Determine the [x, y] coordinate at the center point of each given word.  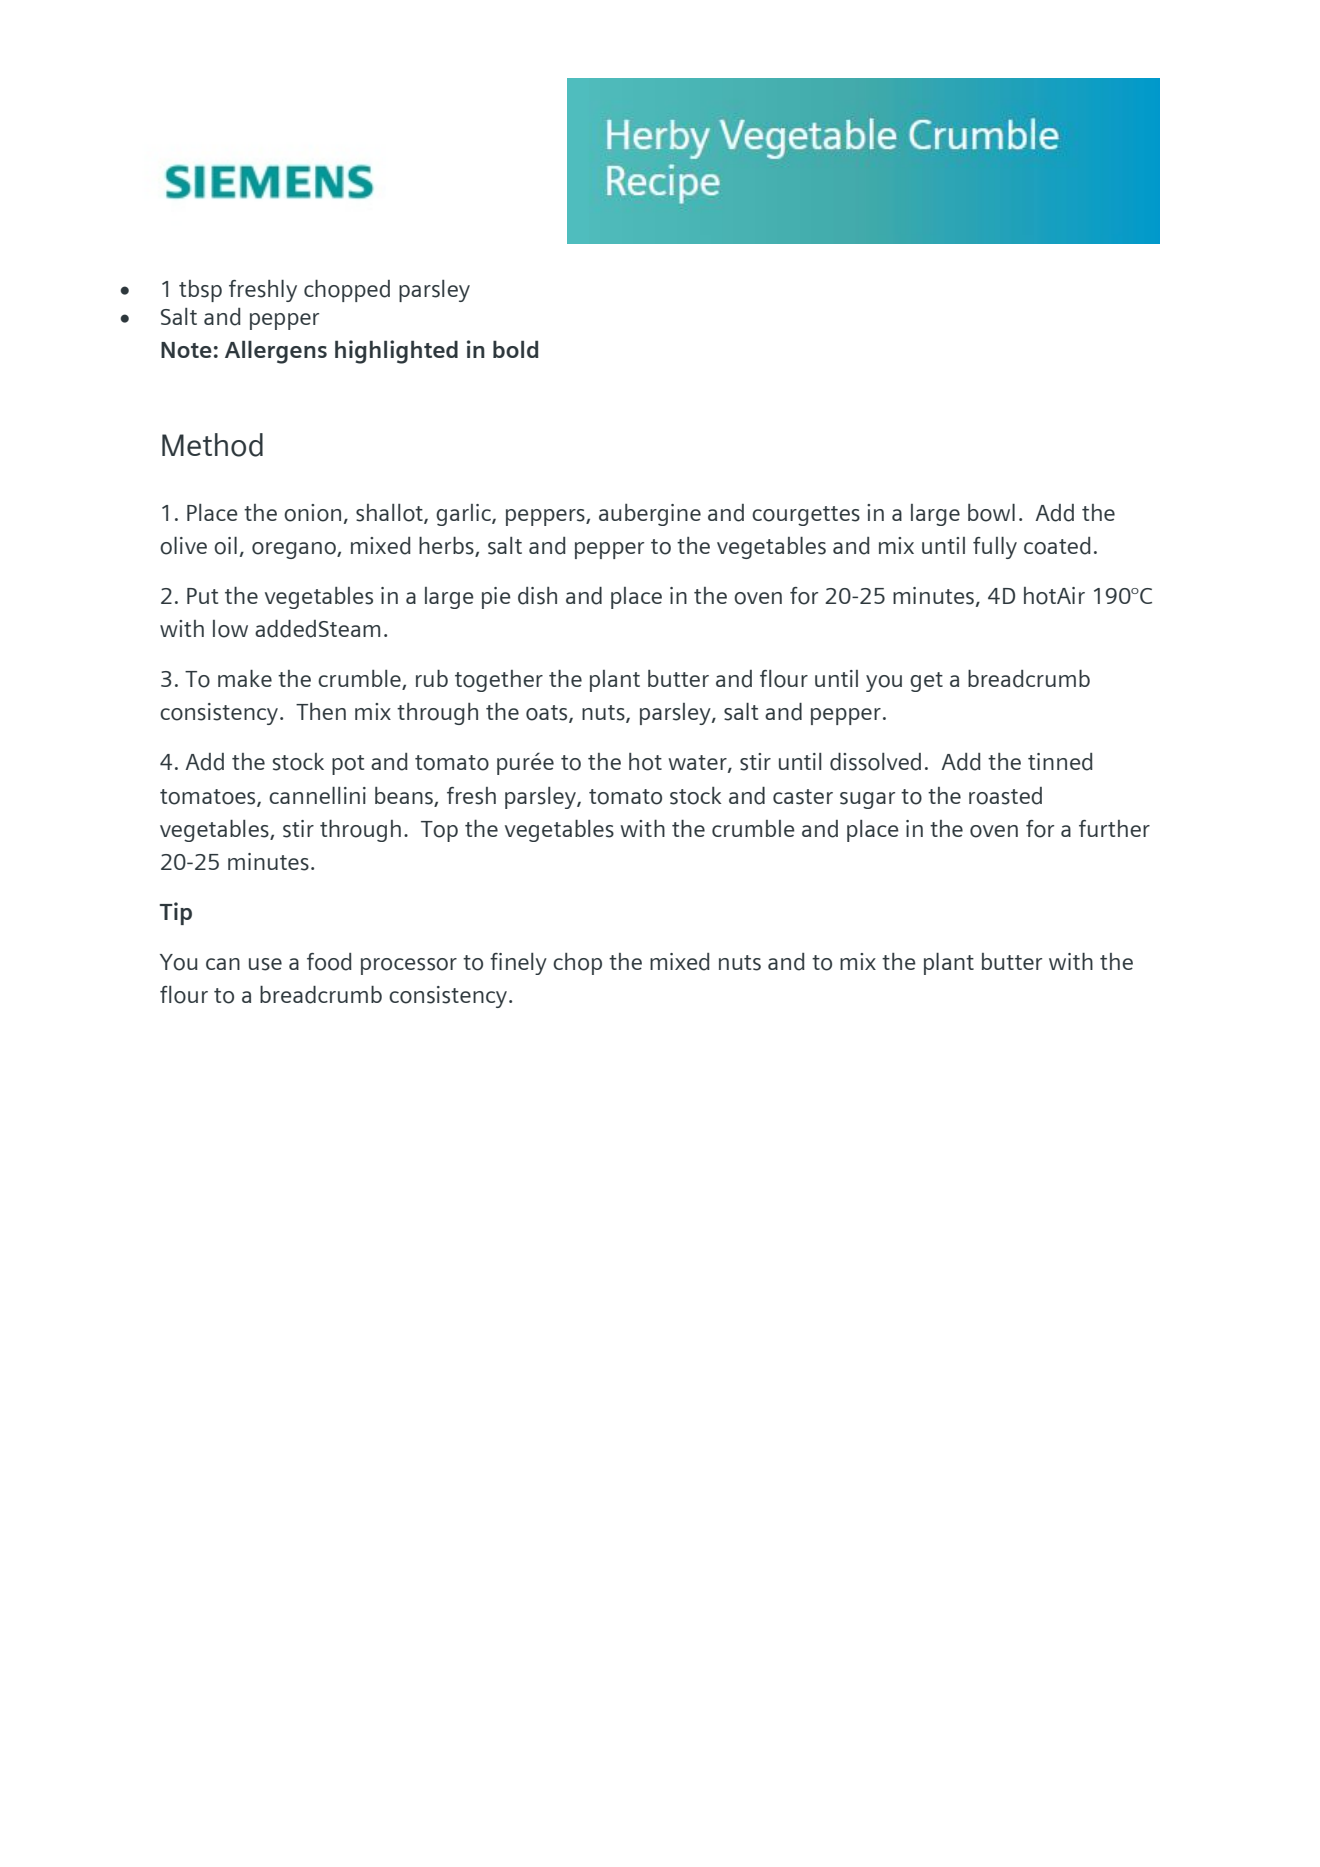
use [265, 964]
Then [321, 711]
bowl [991, 513]
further [1114, 828]
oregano [295, 550]
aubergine [650, 515]
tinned [1060, 762]
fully [995, 548]
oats [548, 714]
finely [518, 964]
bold [516, 349]
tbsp [200, 291]
